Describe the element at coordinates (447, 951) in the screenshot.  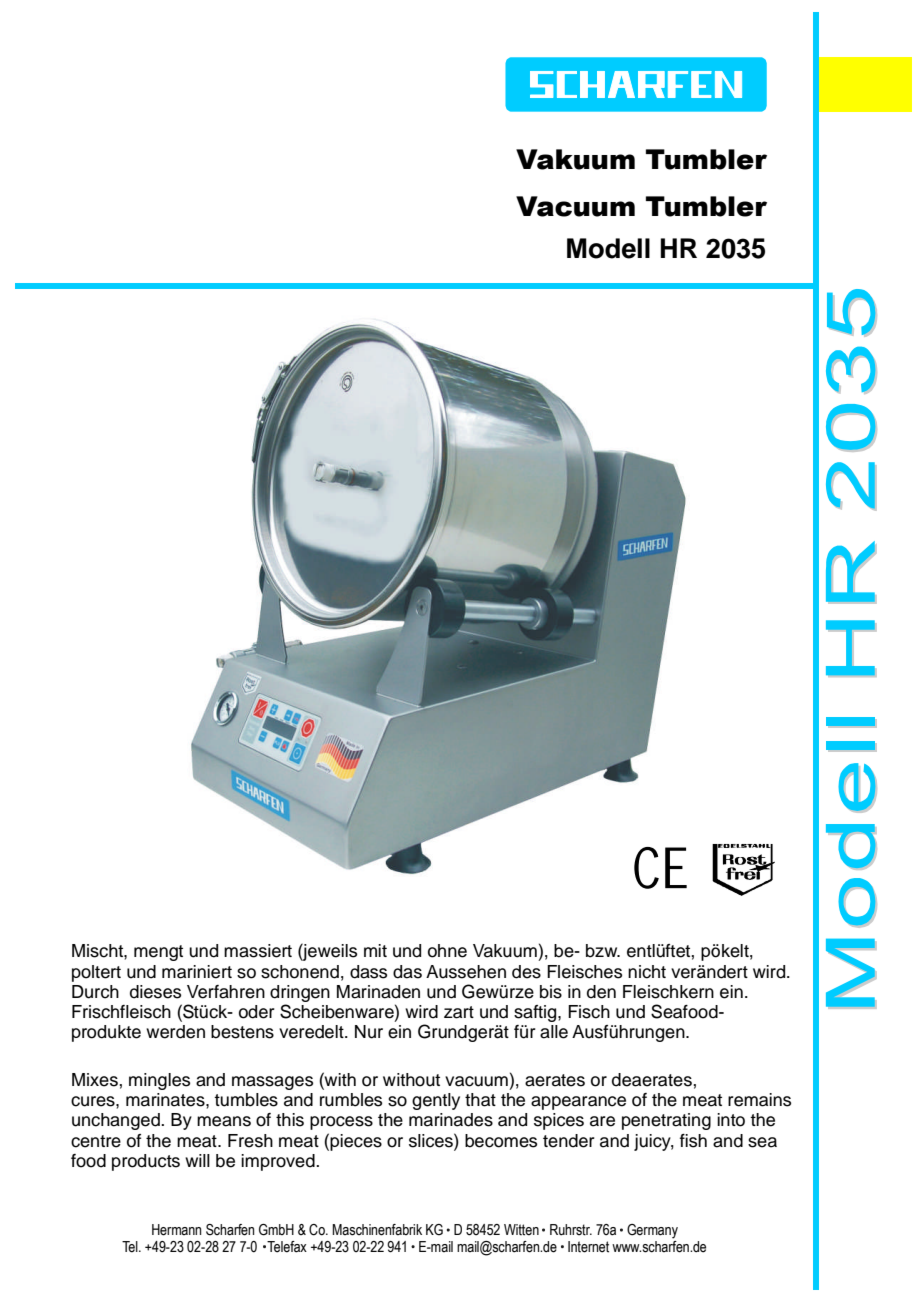
I see `ohne` at that location.
